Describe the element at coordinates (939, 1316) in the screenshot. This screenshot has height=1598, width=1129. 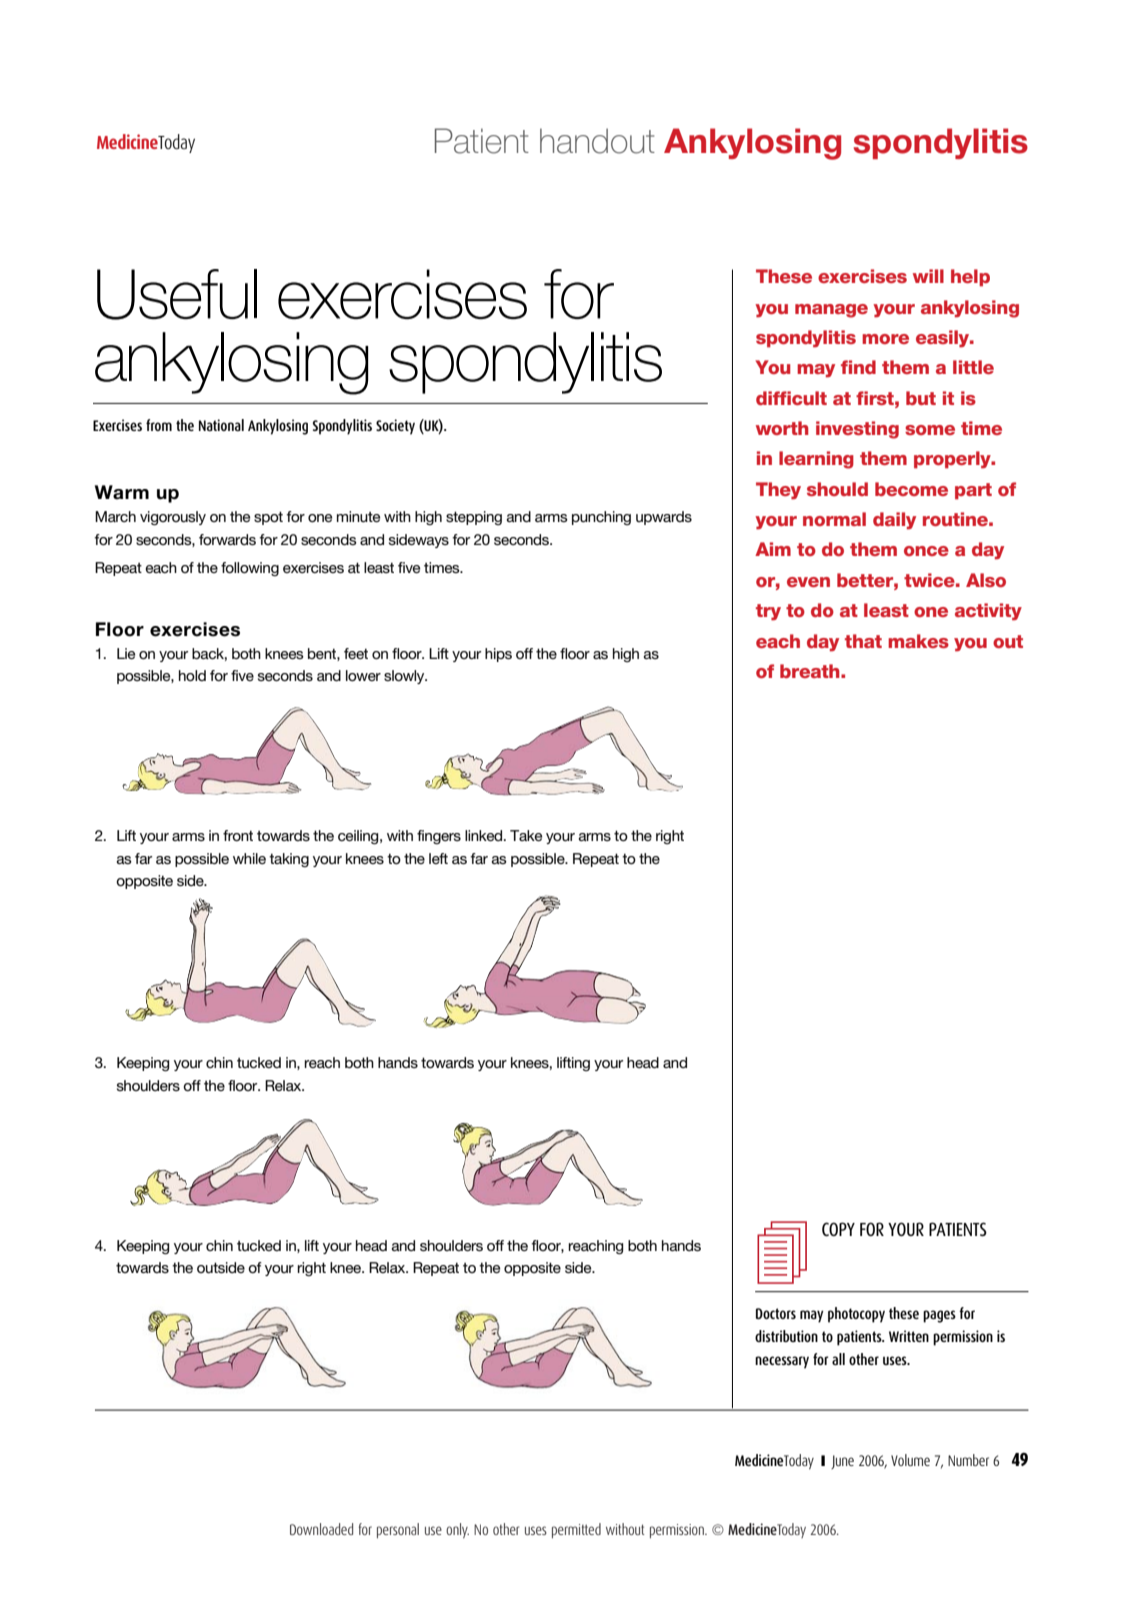
I see `pages` at that location.
